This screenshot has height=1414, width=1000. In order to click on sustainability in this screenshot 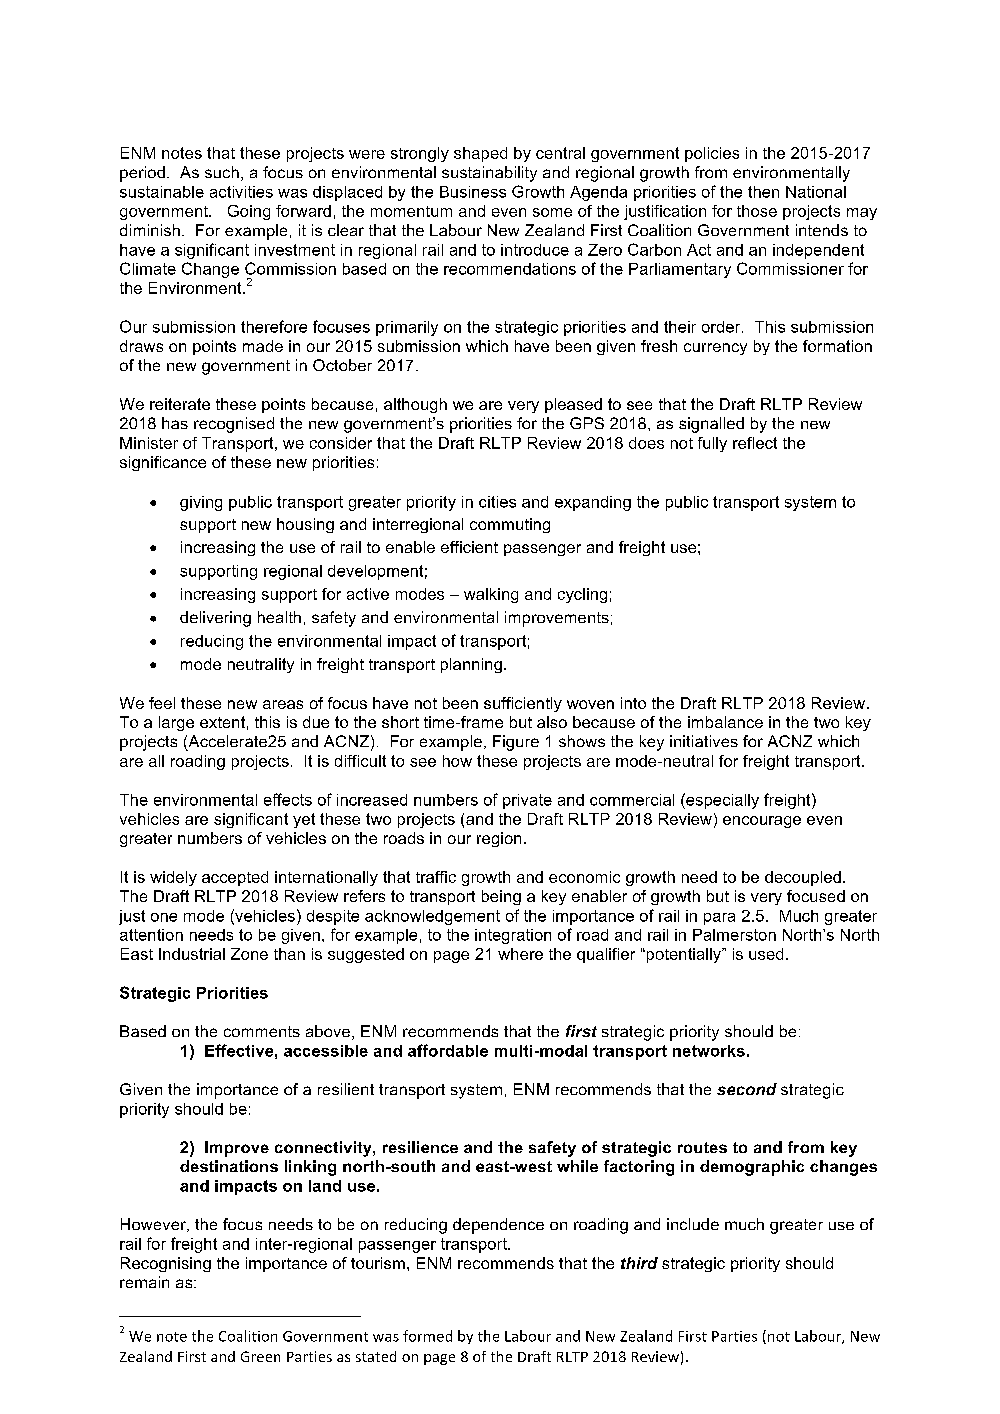, I will do `click(489, 174)`.
